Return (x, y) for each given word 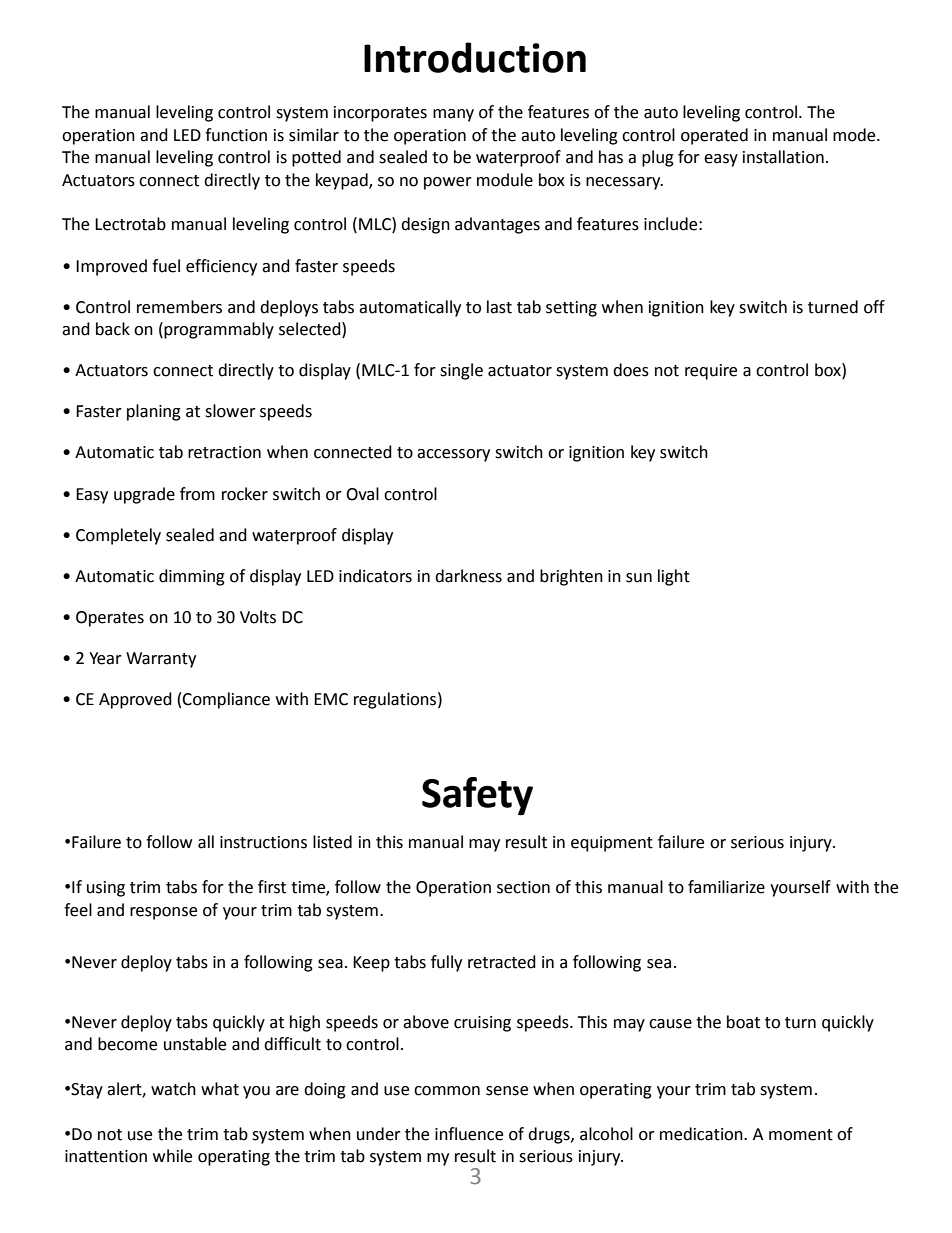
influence (469, 1134)
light (674, 577)
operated (714, 136)
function (236, 135)
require (711, 372)
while (172, 1156)
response (163, 913)
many (453, 115)
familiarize (726, 887)
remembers (179, 307)
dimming (192, 577)
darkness (468, 576)
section (523, 887)
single (461, 371)
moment (801, 1135)
